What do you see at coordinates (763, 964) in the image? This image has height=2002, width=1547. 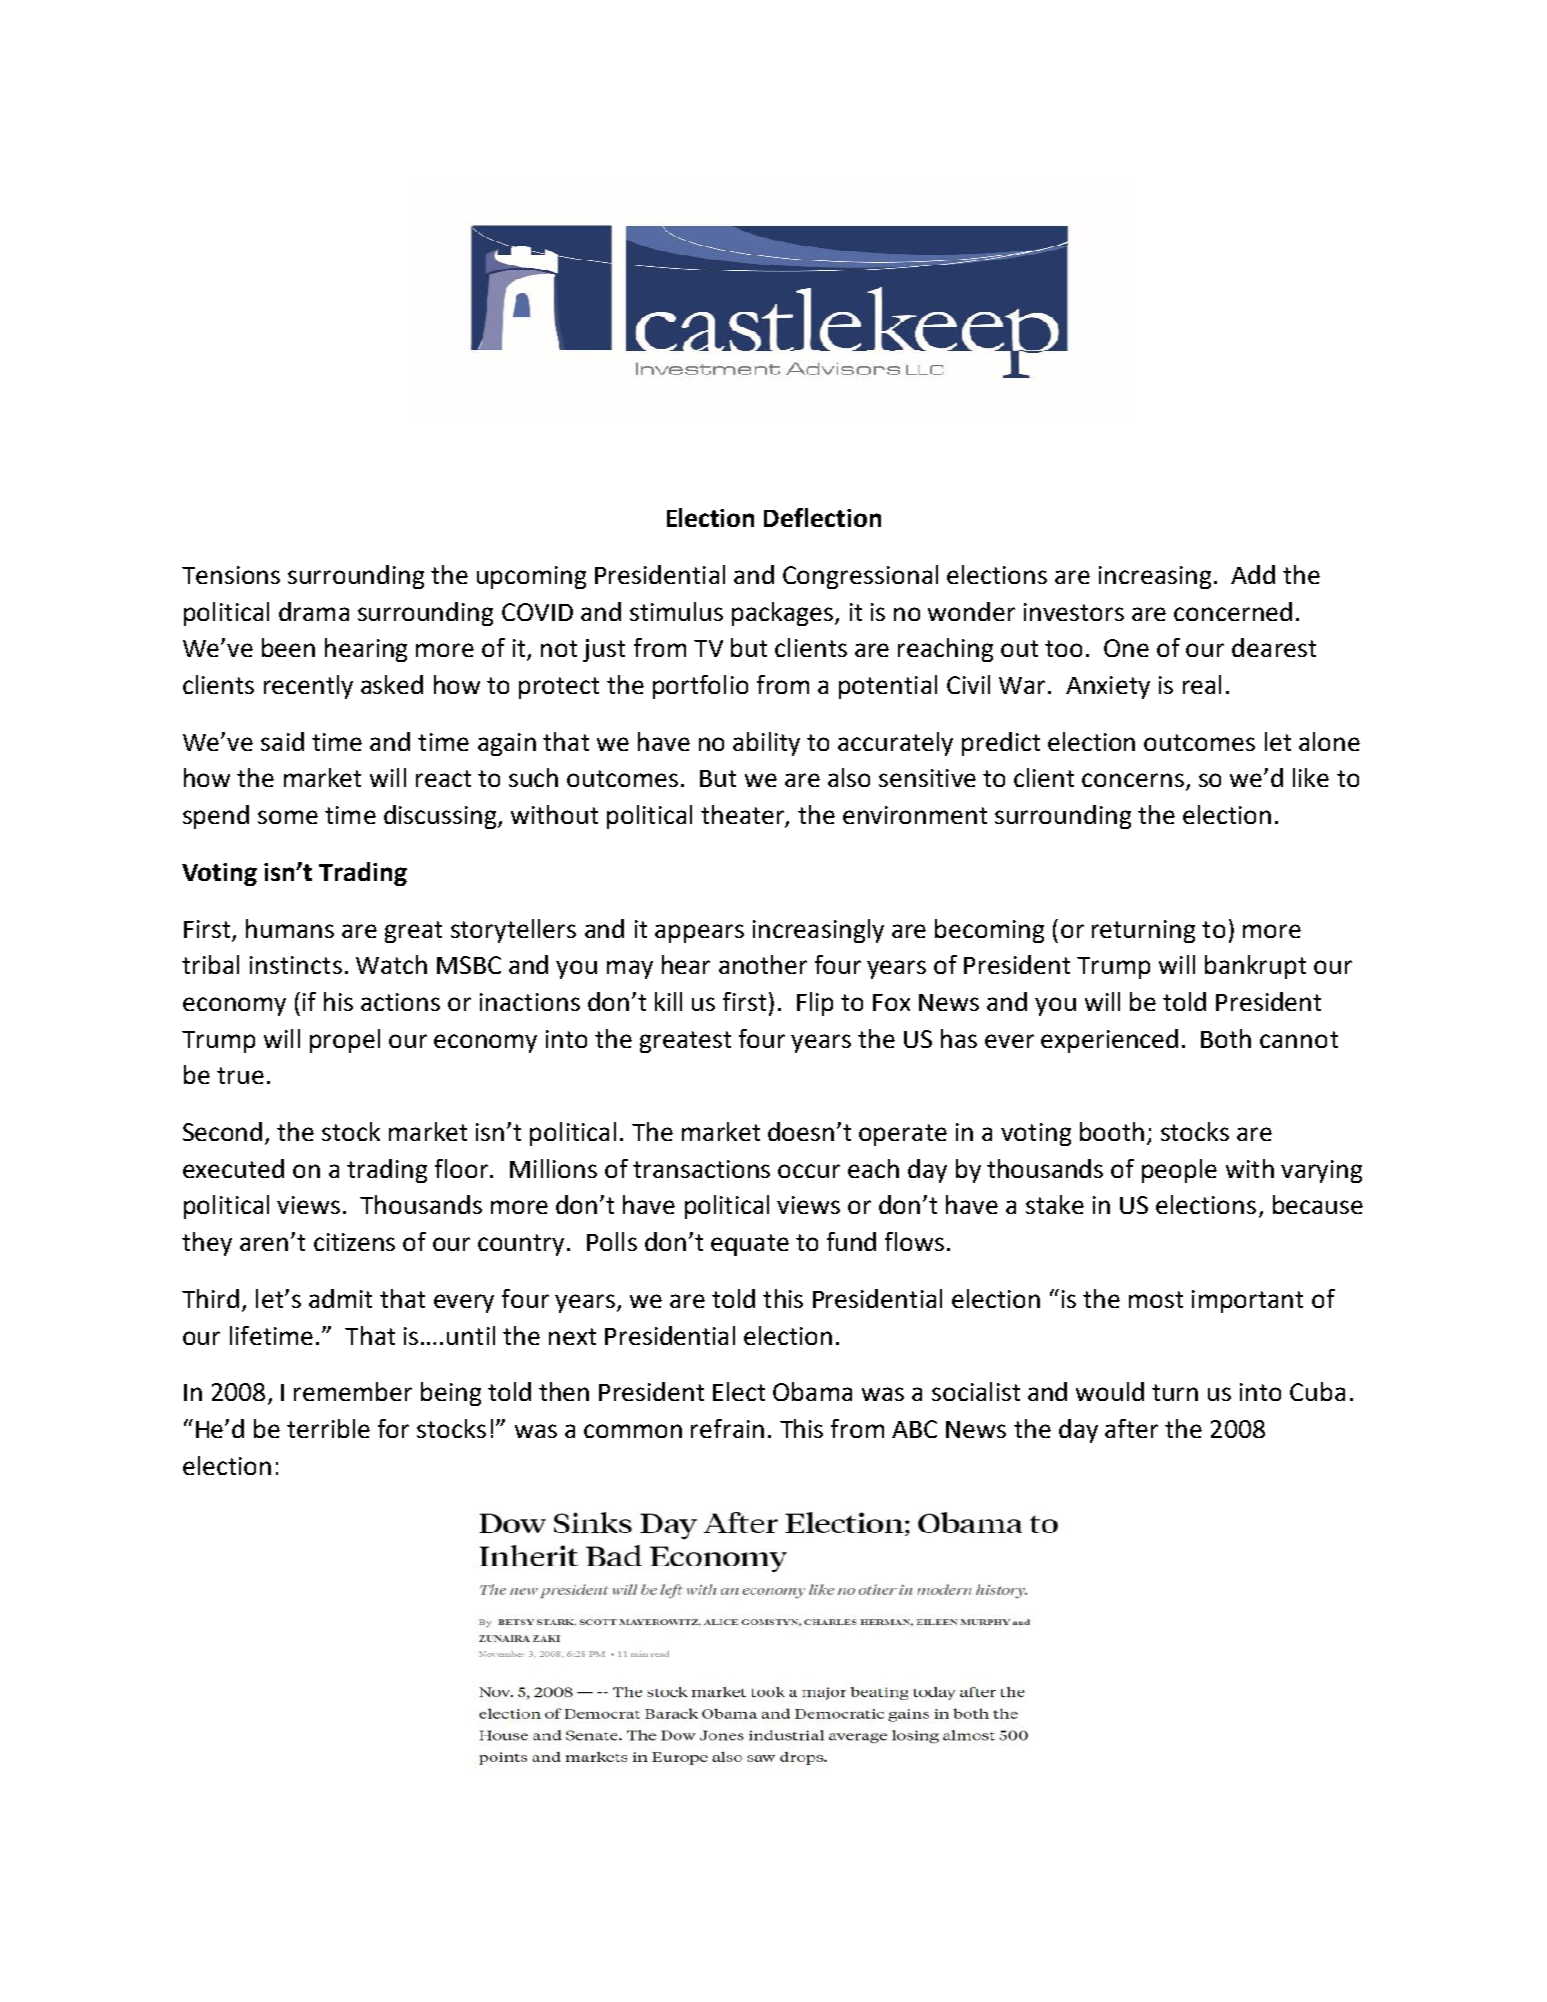 I see `another` at bounding box center [763, 964].
